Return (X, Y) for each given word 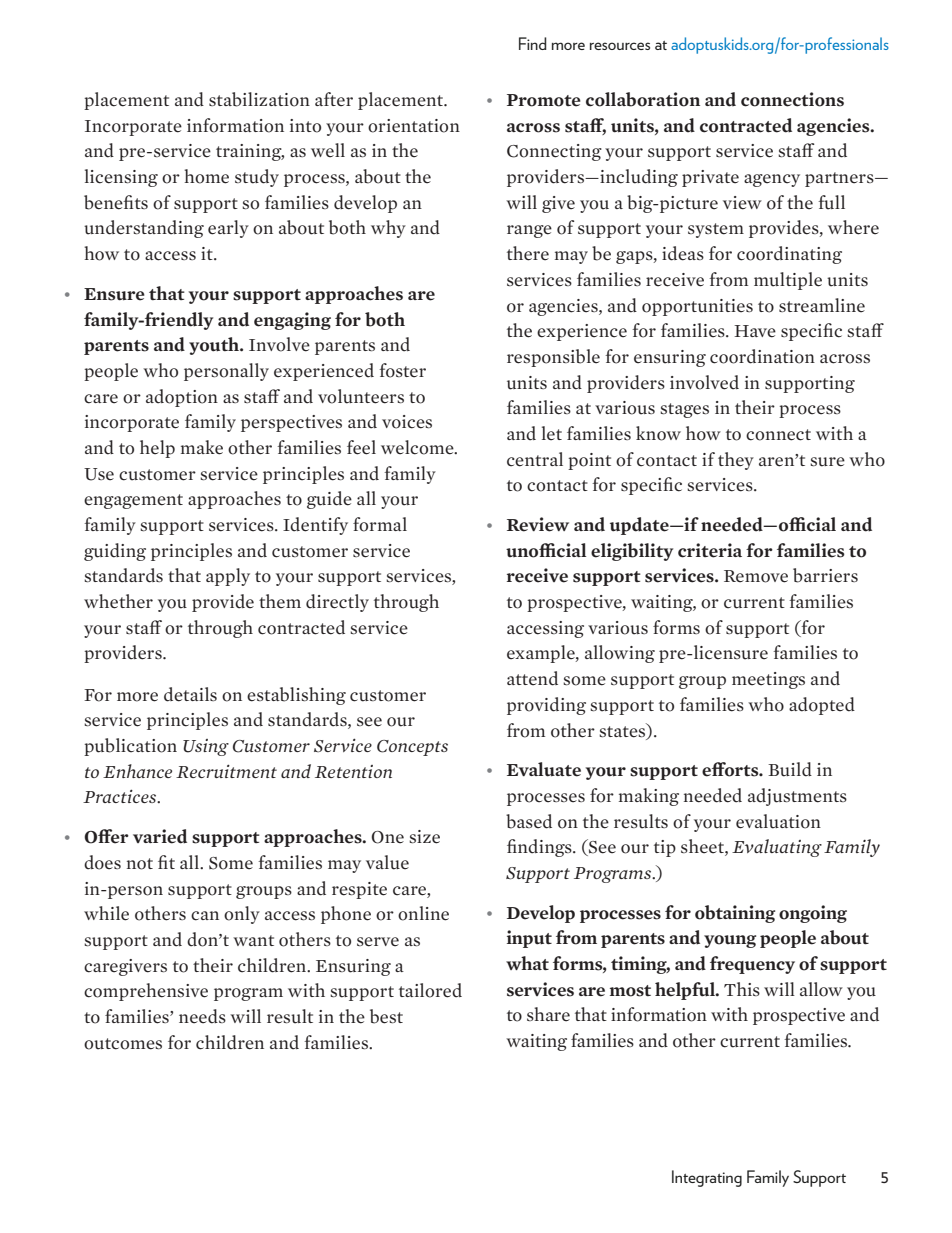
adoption (182, 398)
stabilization (259, 99)
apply (228, 577)
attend (532, 678)
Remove (756, 576)
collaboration (643, 99)
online (423, 913)
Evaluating (777, 848)
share (548, 1014)
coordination (762, 356)
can (205, 916)
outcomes (123, 1044)
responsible (553, 358)
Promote (544, 100)
